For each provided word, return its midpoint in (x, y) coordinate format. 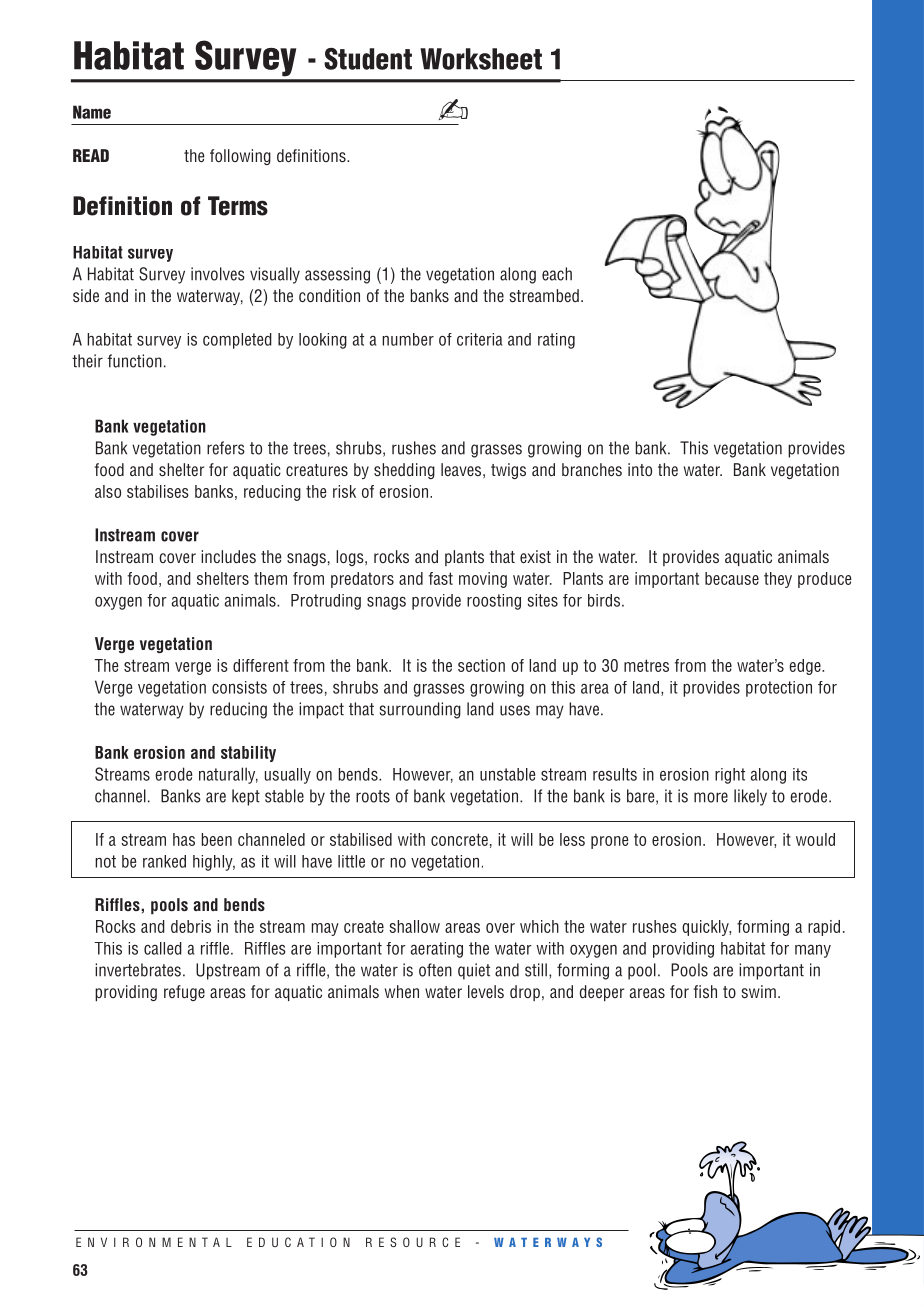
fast (440, 578)
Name (92, 112)
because (732, 578)
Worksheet (481, 59)
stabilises (158, 491)
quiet (474, 971)
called (163, 948)
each (557, 274)
